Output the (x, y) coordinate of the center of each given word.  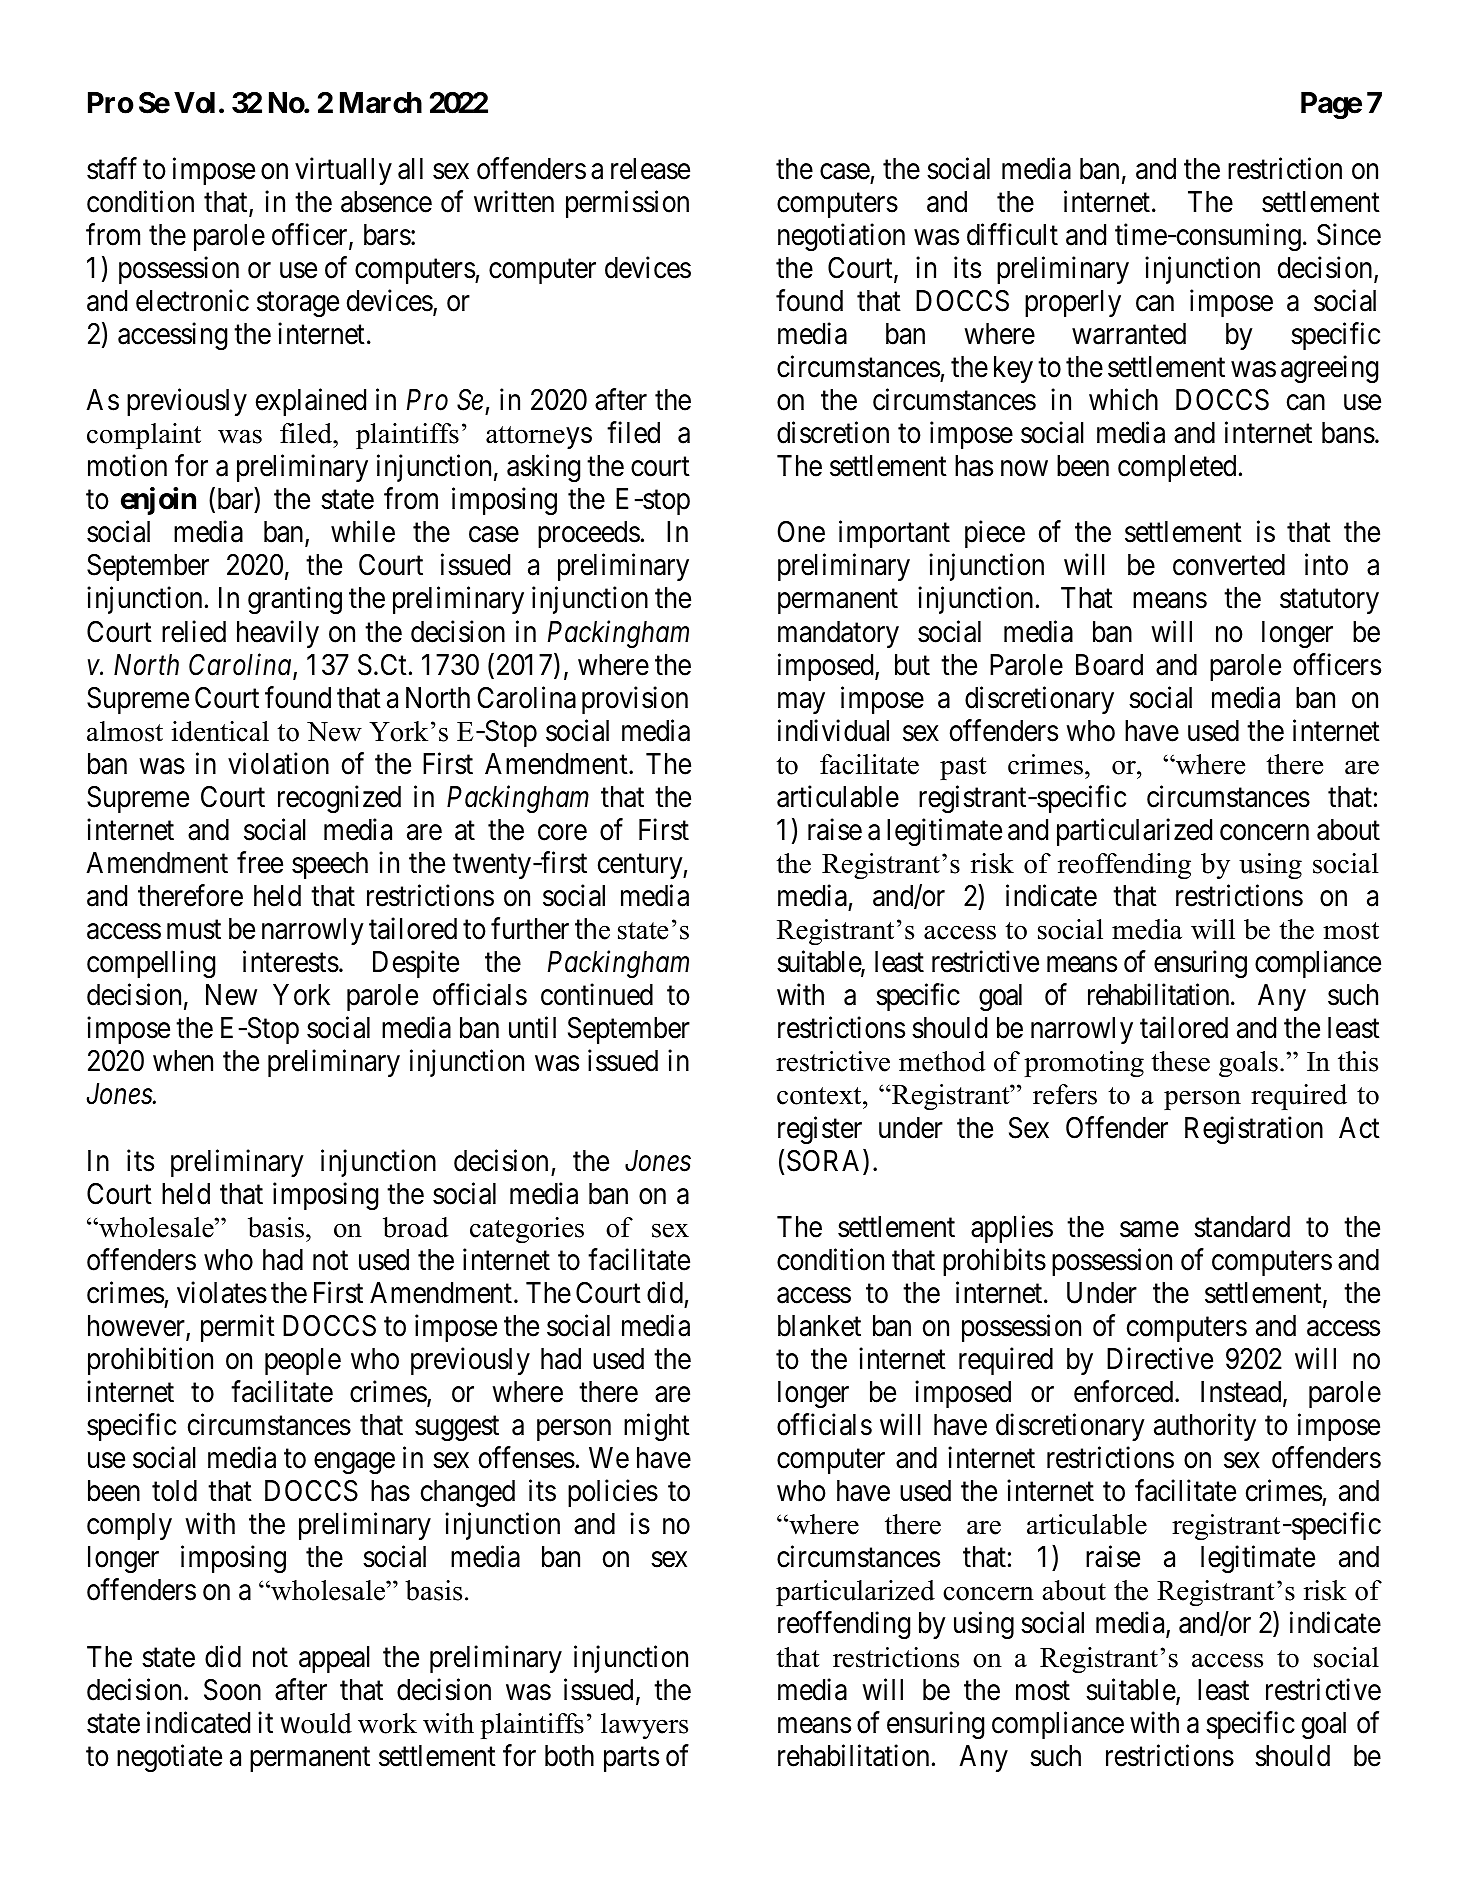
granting (295, 600)
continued (597, 995)
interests (291, 962)
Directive (1160, 1358)
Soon (232, 1690)
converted (1229, 565)
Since (1349, 234)
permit (238, 1328)
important (894, 534)
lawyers (644, 1726)
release (650, 169)
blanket (819, 1326)
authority (1205, 1427)
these (1180, 1061)
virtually (343, 171)
